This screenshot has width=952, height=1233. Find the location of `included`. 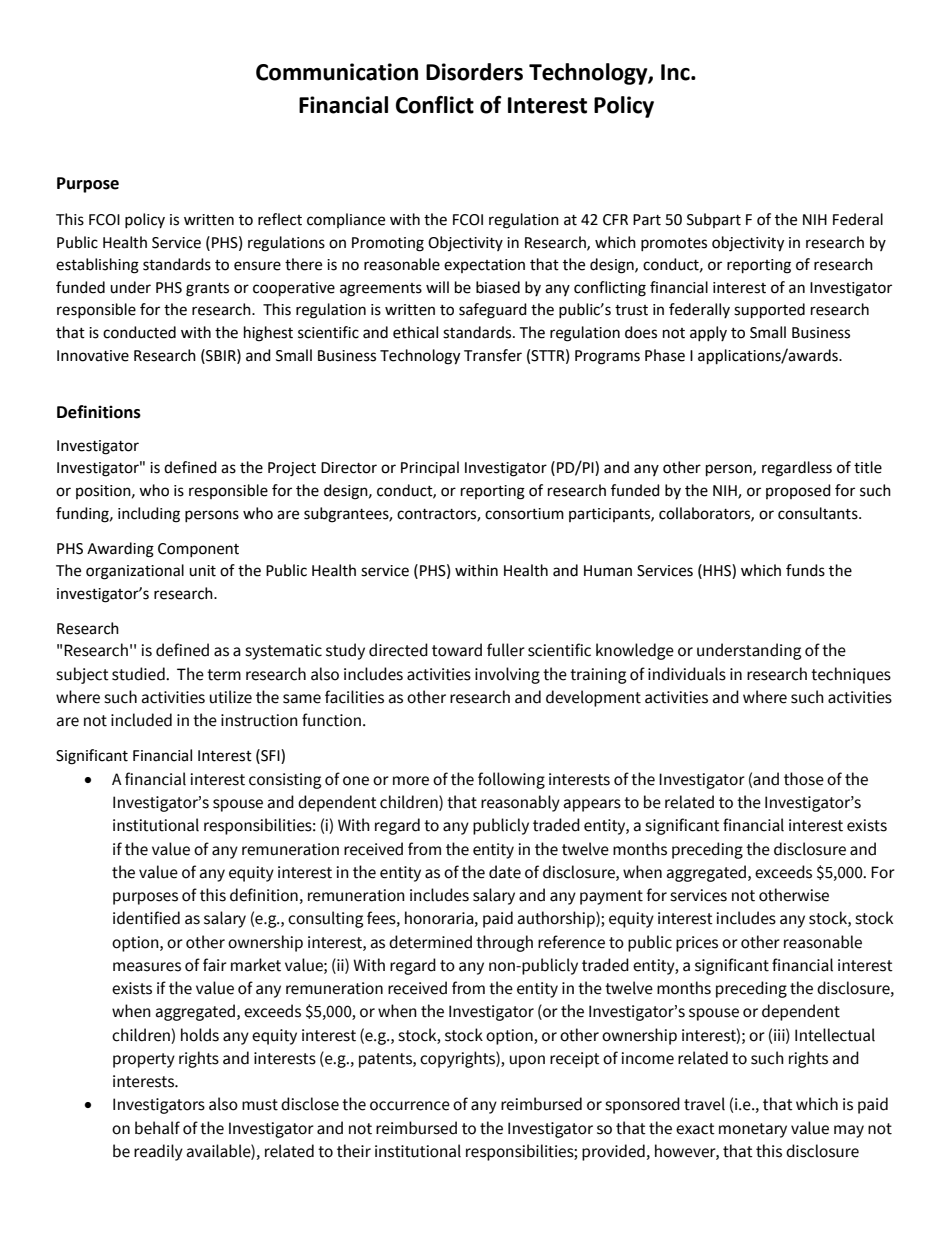

included is located at coordinates (141, 720).
